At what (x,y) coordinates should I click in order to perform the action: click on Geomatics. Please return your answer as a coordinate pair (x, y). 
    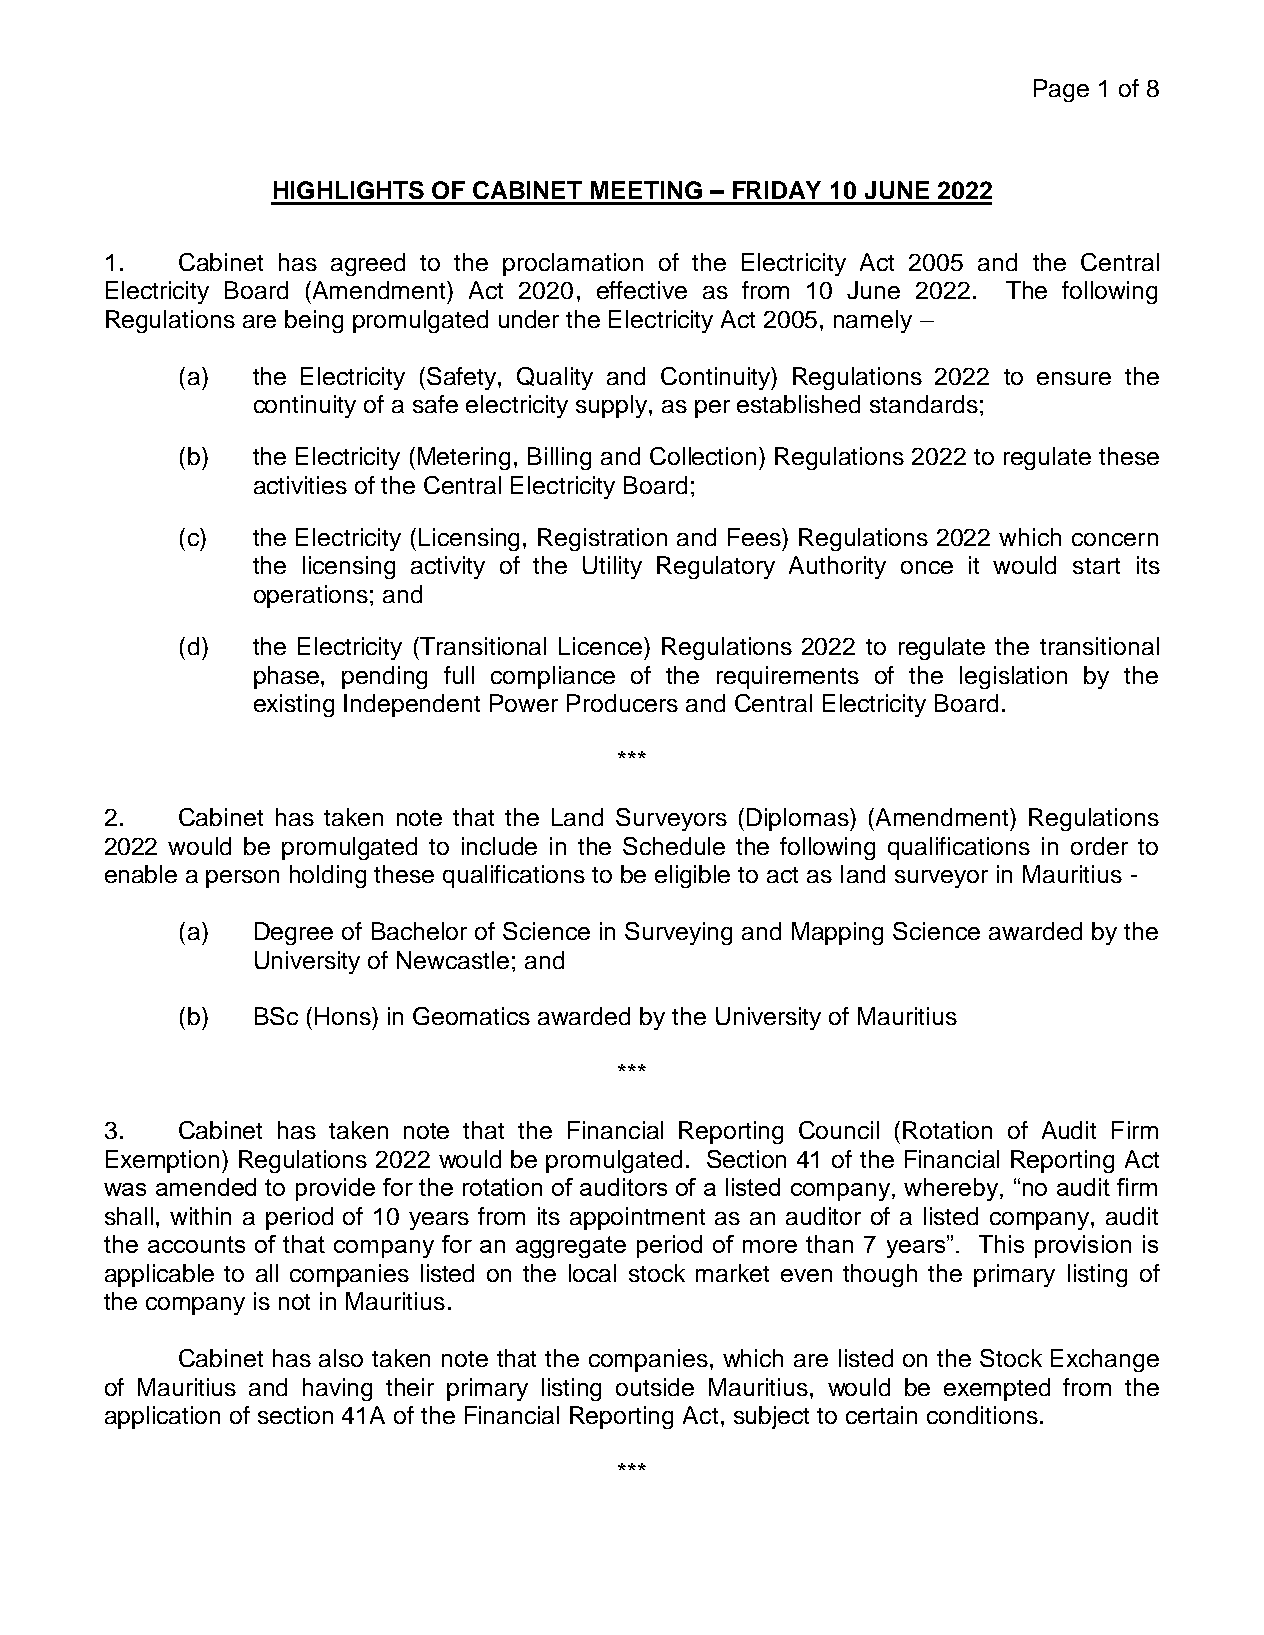
    Looking at the image, I should click on (471, 1016).
